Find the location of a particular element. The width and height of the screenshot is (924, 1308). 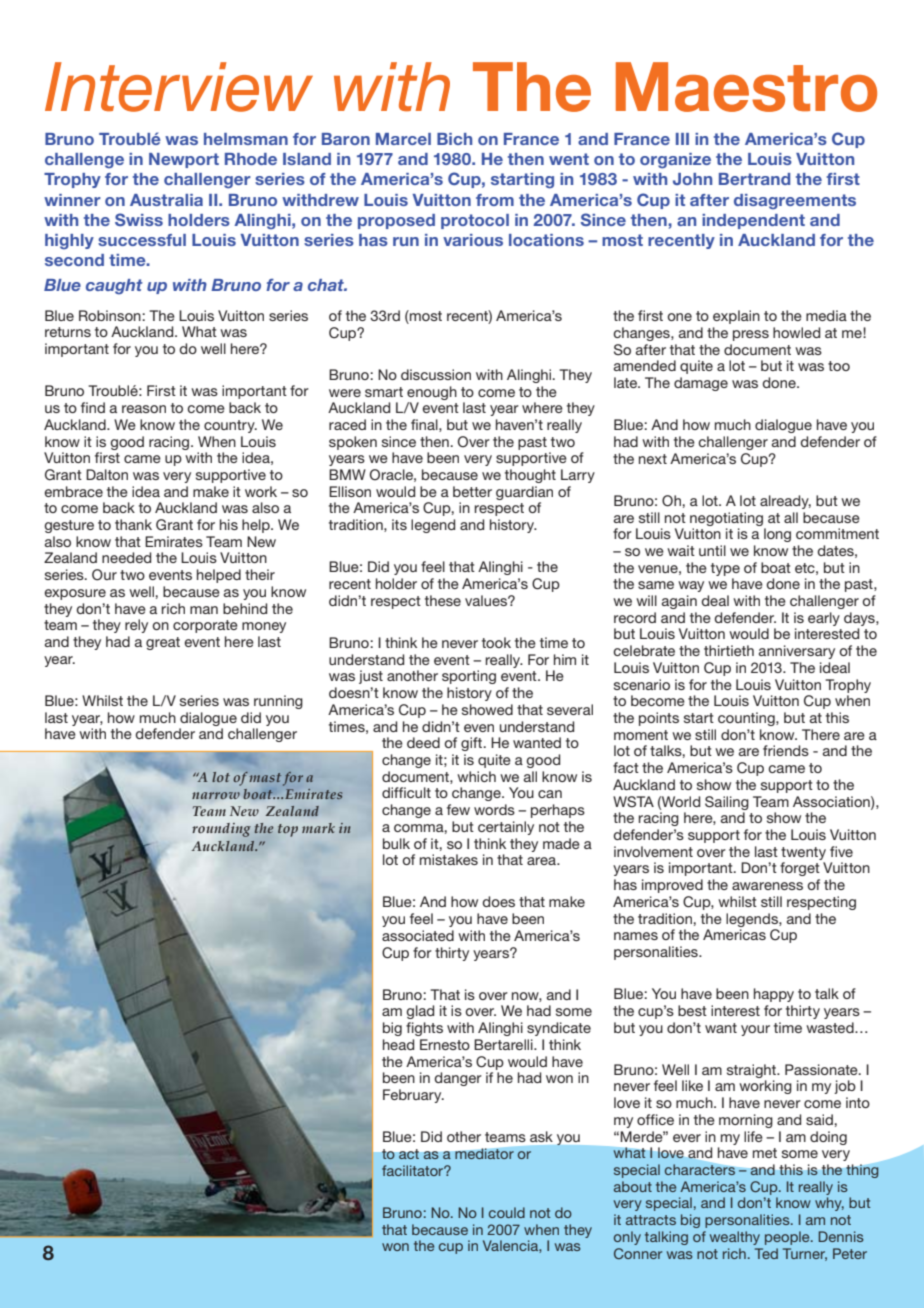

Maestro is located at coordinates (746, 87).
